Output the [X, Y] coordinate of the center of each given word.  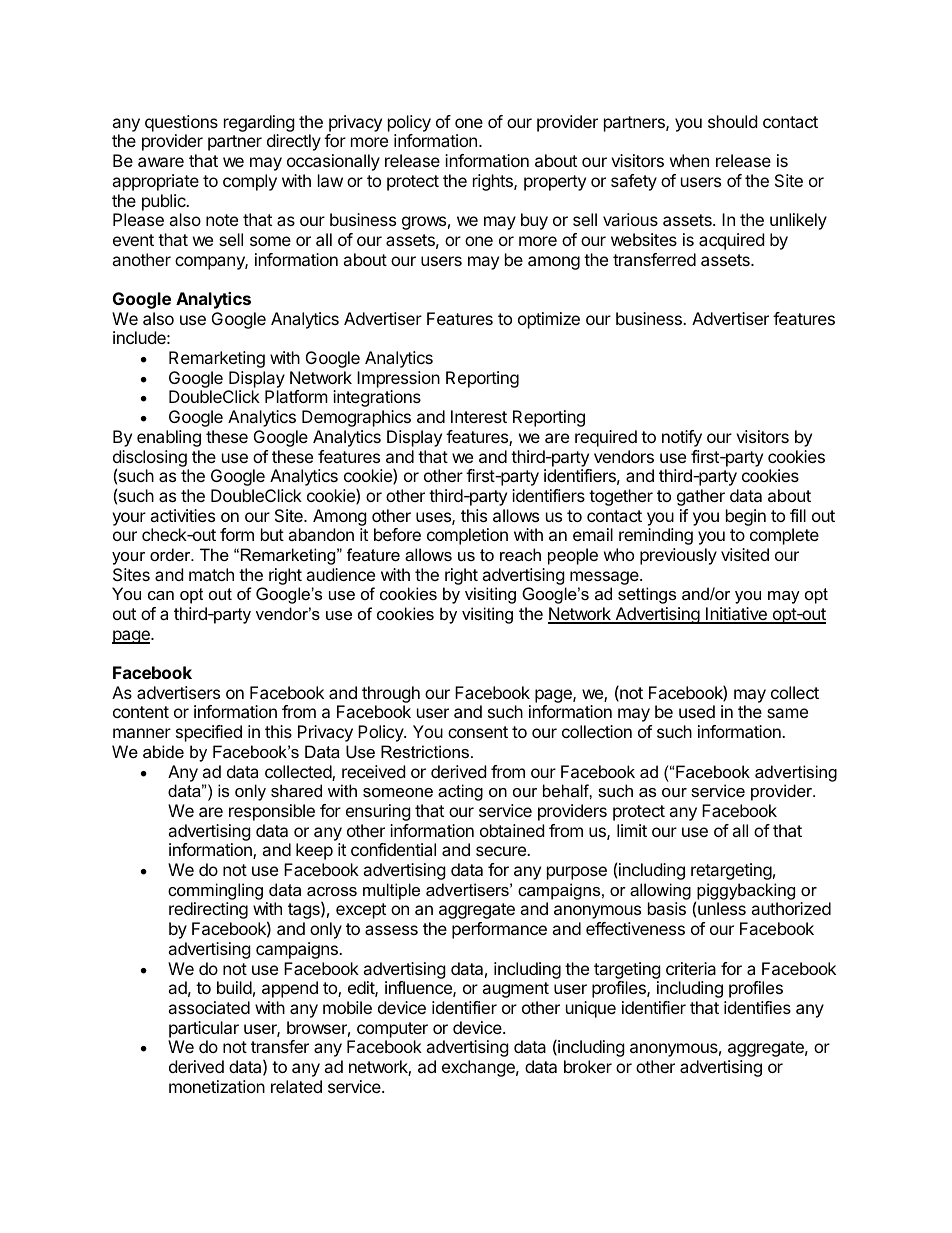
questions [181, 123]
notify [682, 438]
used [697, 711]
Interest [479, 416]
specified [209, 733]
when [689, 160]
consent [478, 732]
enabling [169, 438]
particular [204, 1029]
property [555, 183]
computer [392, 1030]
